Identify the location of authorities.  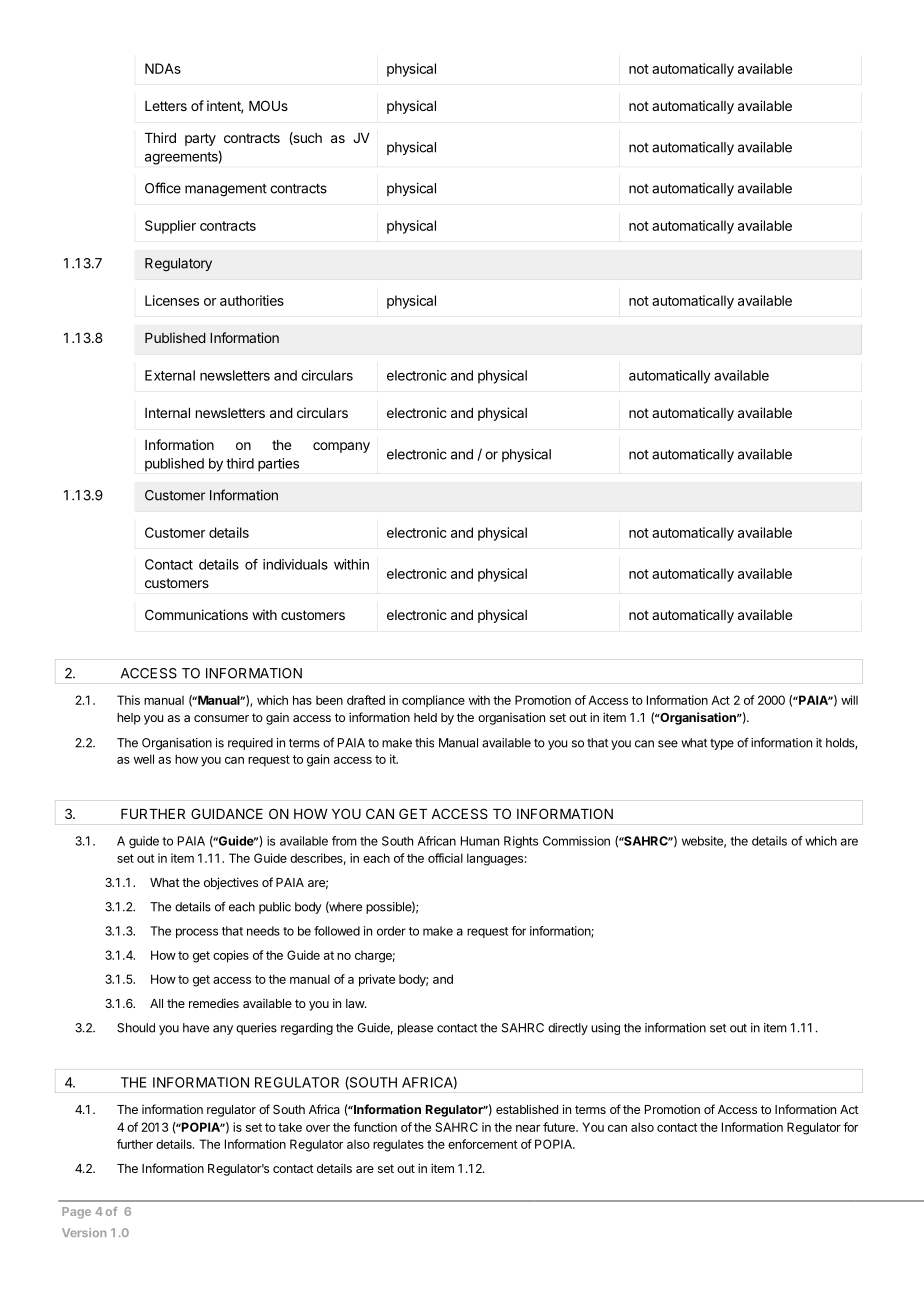
(252, 300).
